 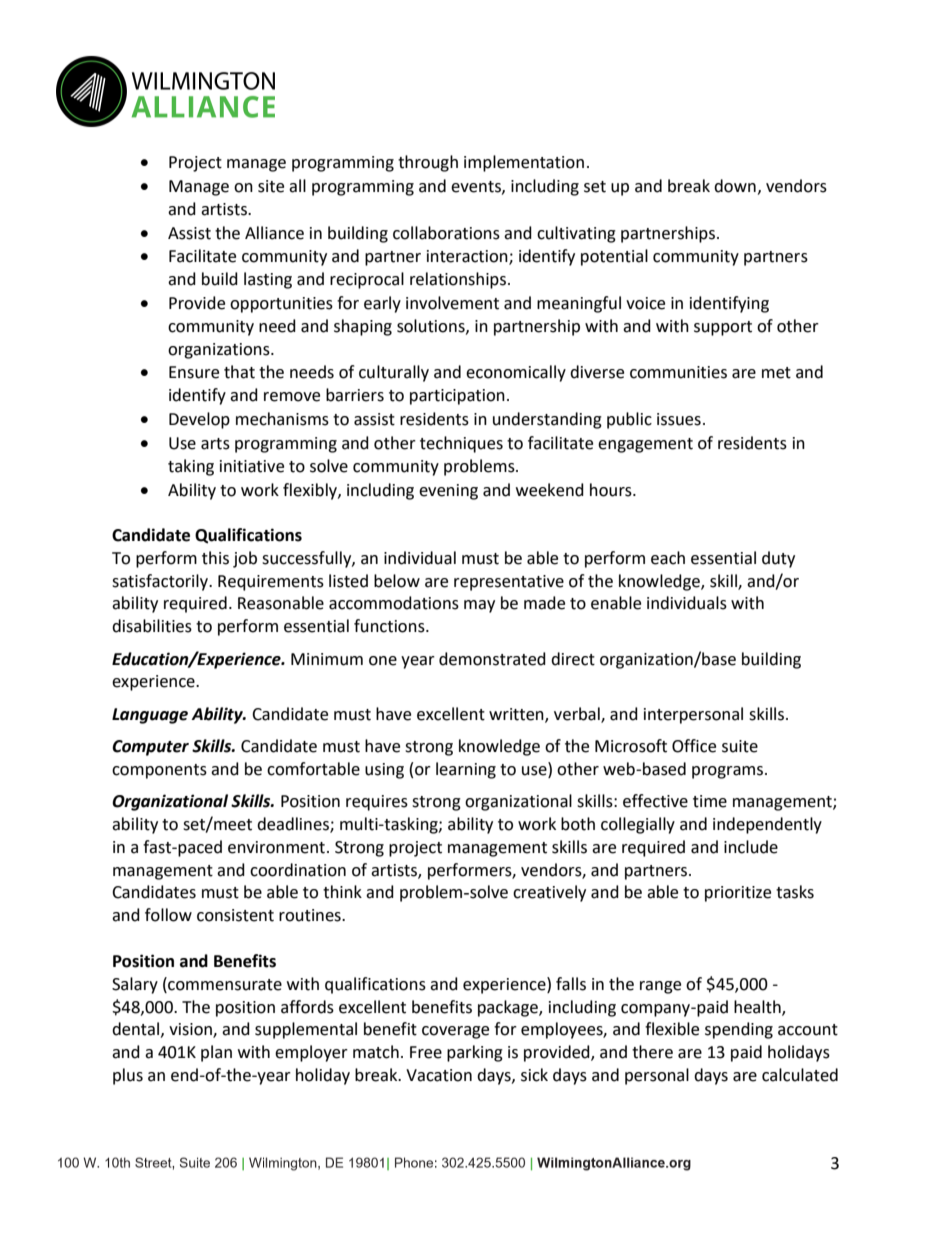 I want to click on plan, so click(x=216, y=1053).
